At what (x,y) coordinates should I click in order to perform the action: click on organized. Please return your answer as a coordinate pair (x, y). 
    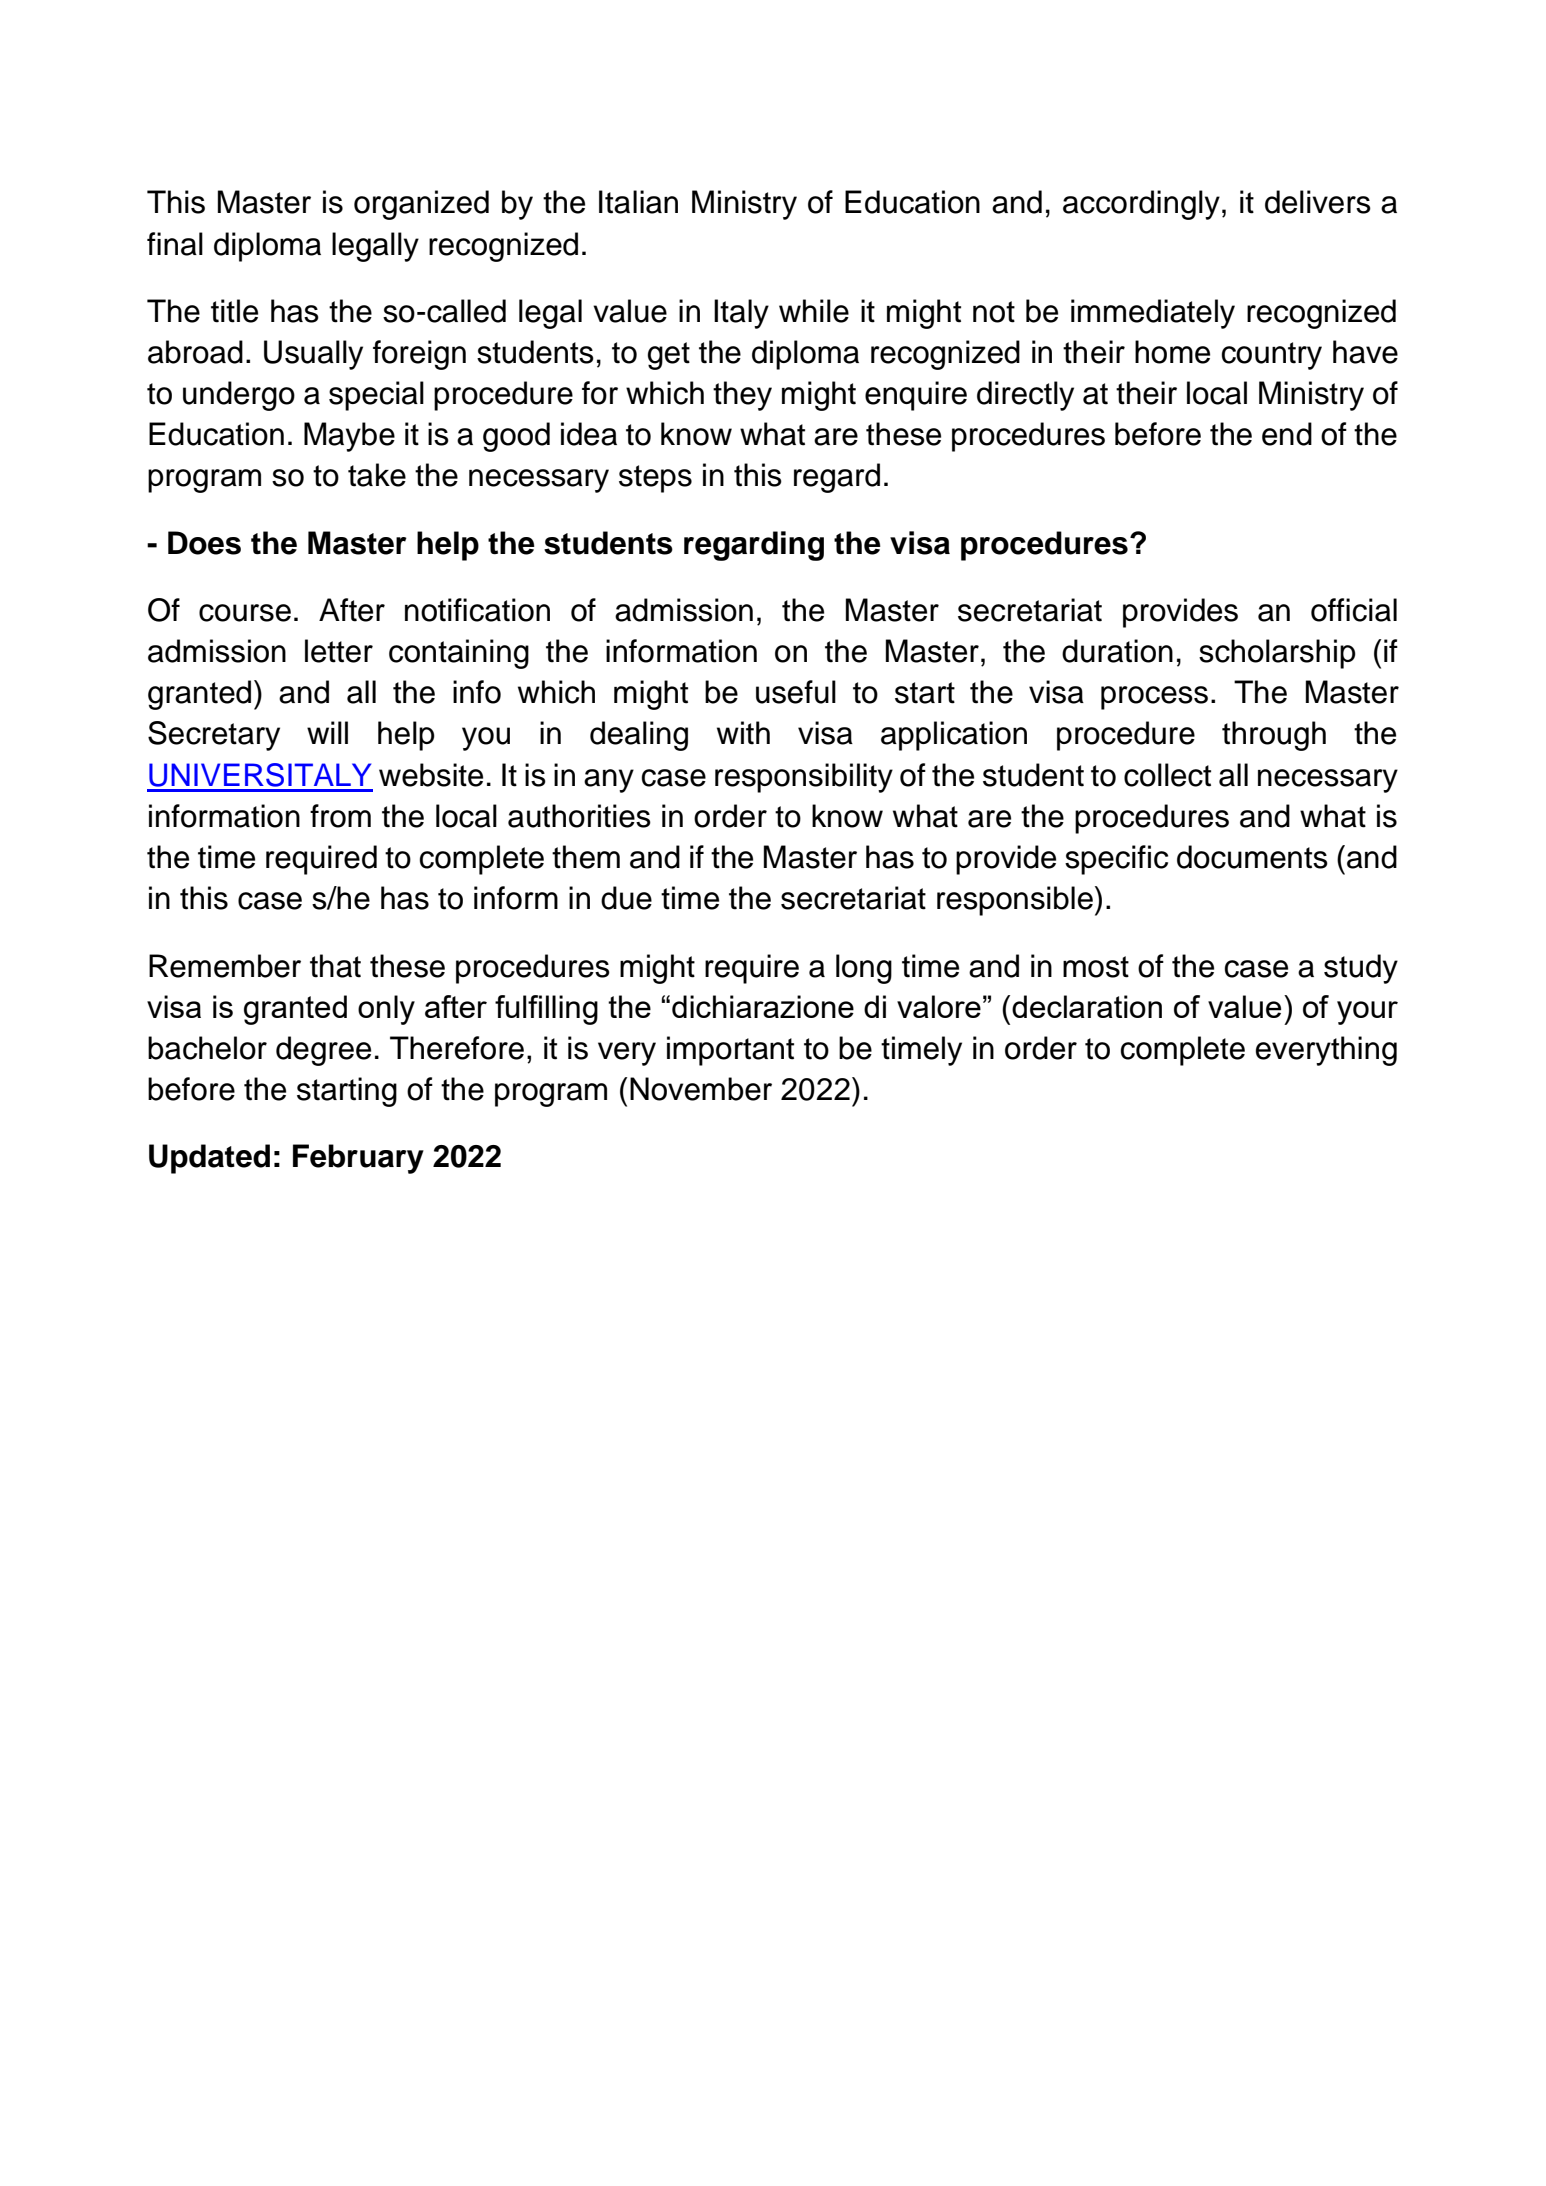
    Looking at the image, I should click on (421, 205).
